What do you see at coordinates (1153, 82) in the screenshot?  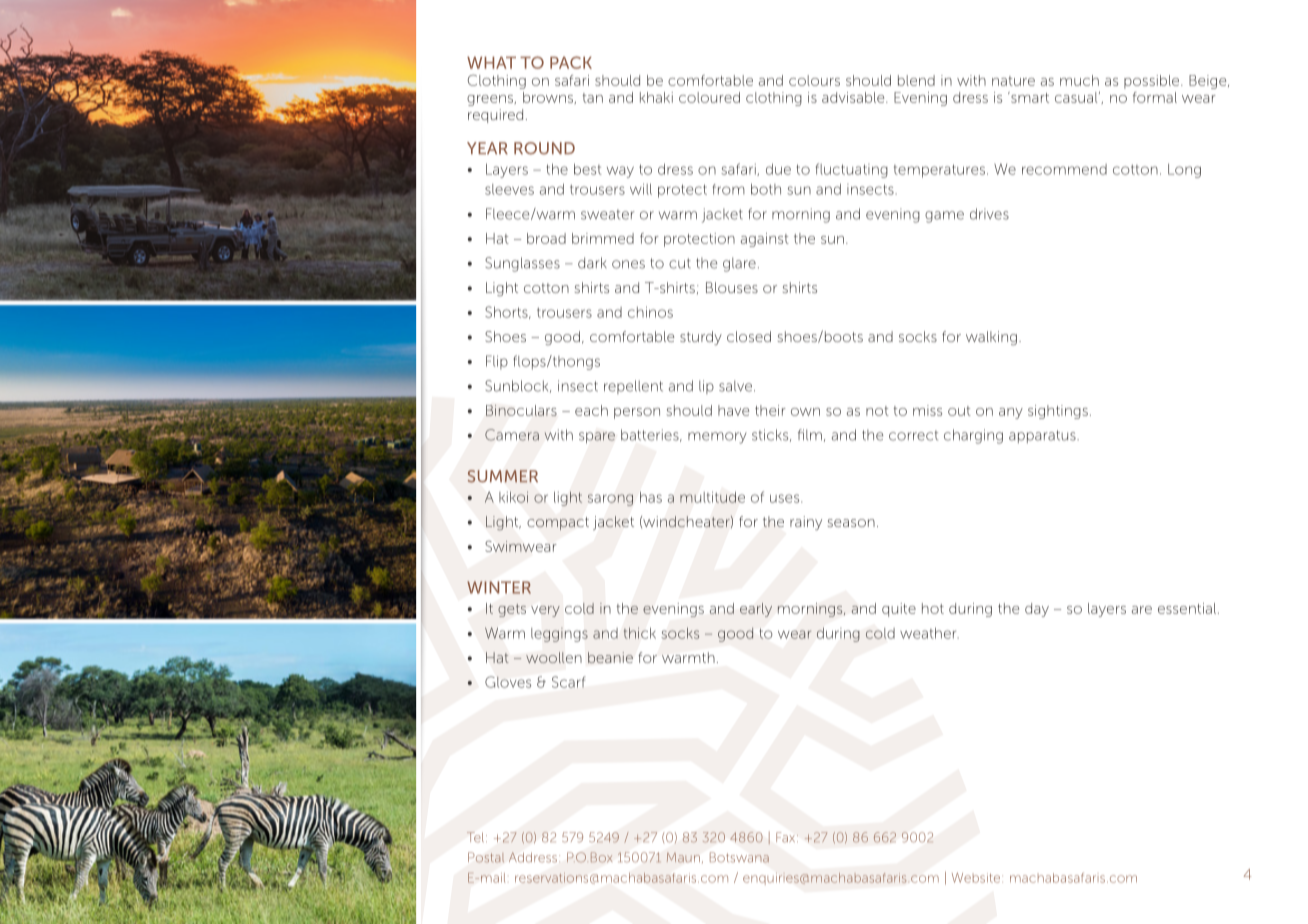 I see `possible` at bounding box center [1153, 82].
